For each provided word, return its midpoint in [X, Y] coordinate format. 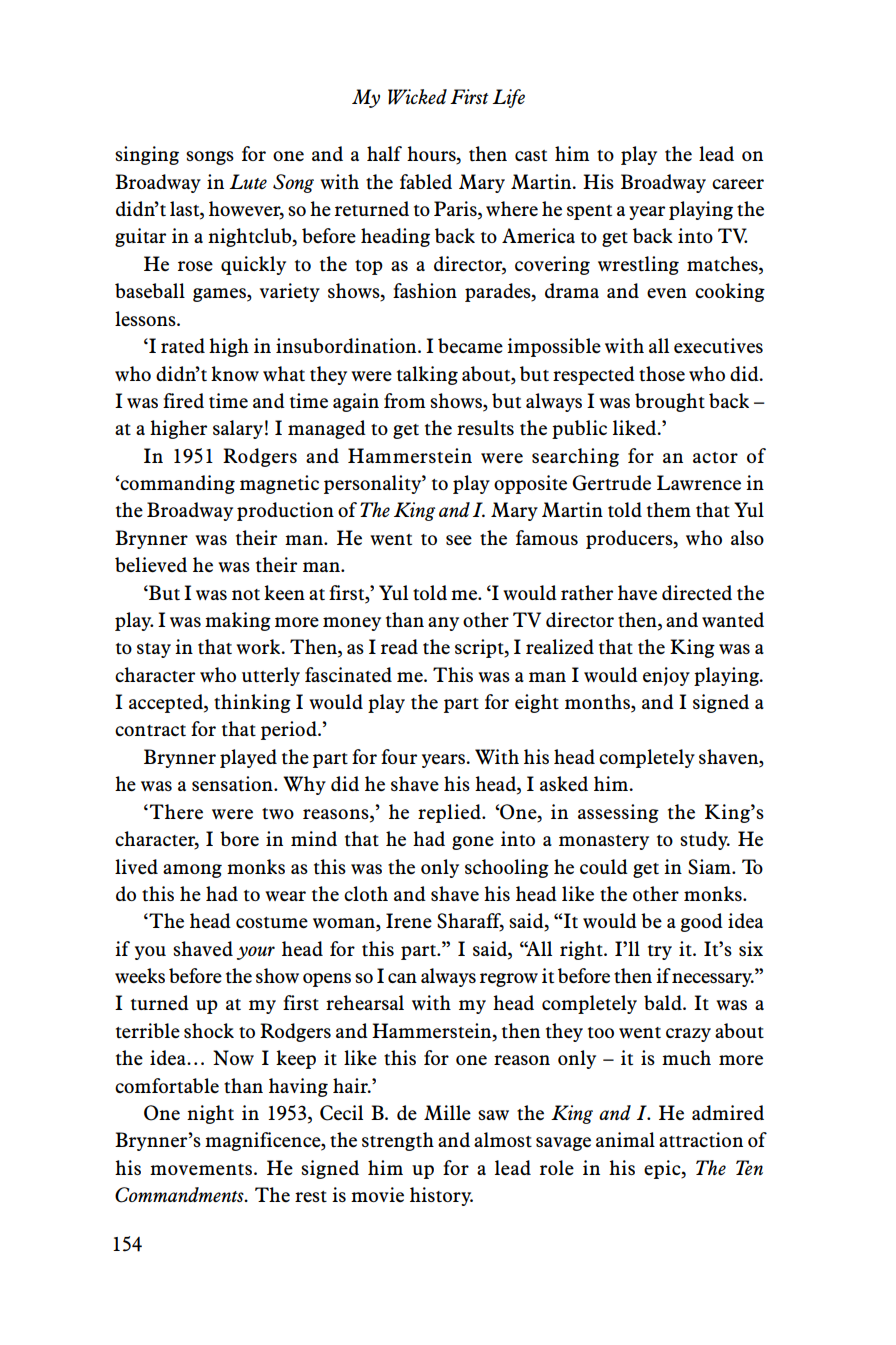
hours [432, 155]
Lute [248, 181]
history [441, 1196]
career [738, 184]
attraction [701, 1140]
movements [201, 1170]
